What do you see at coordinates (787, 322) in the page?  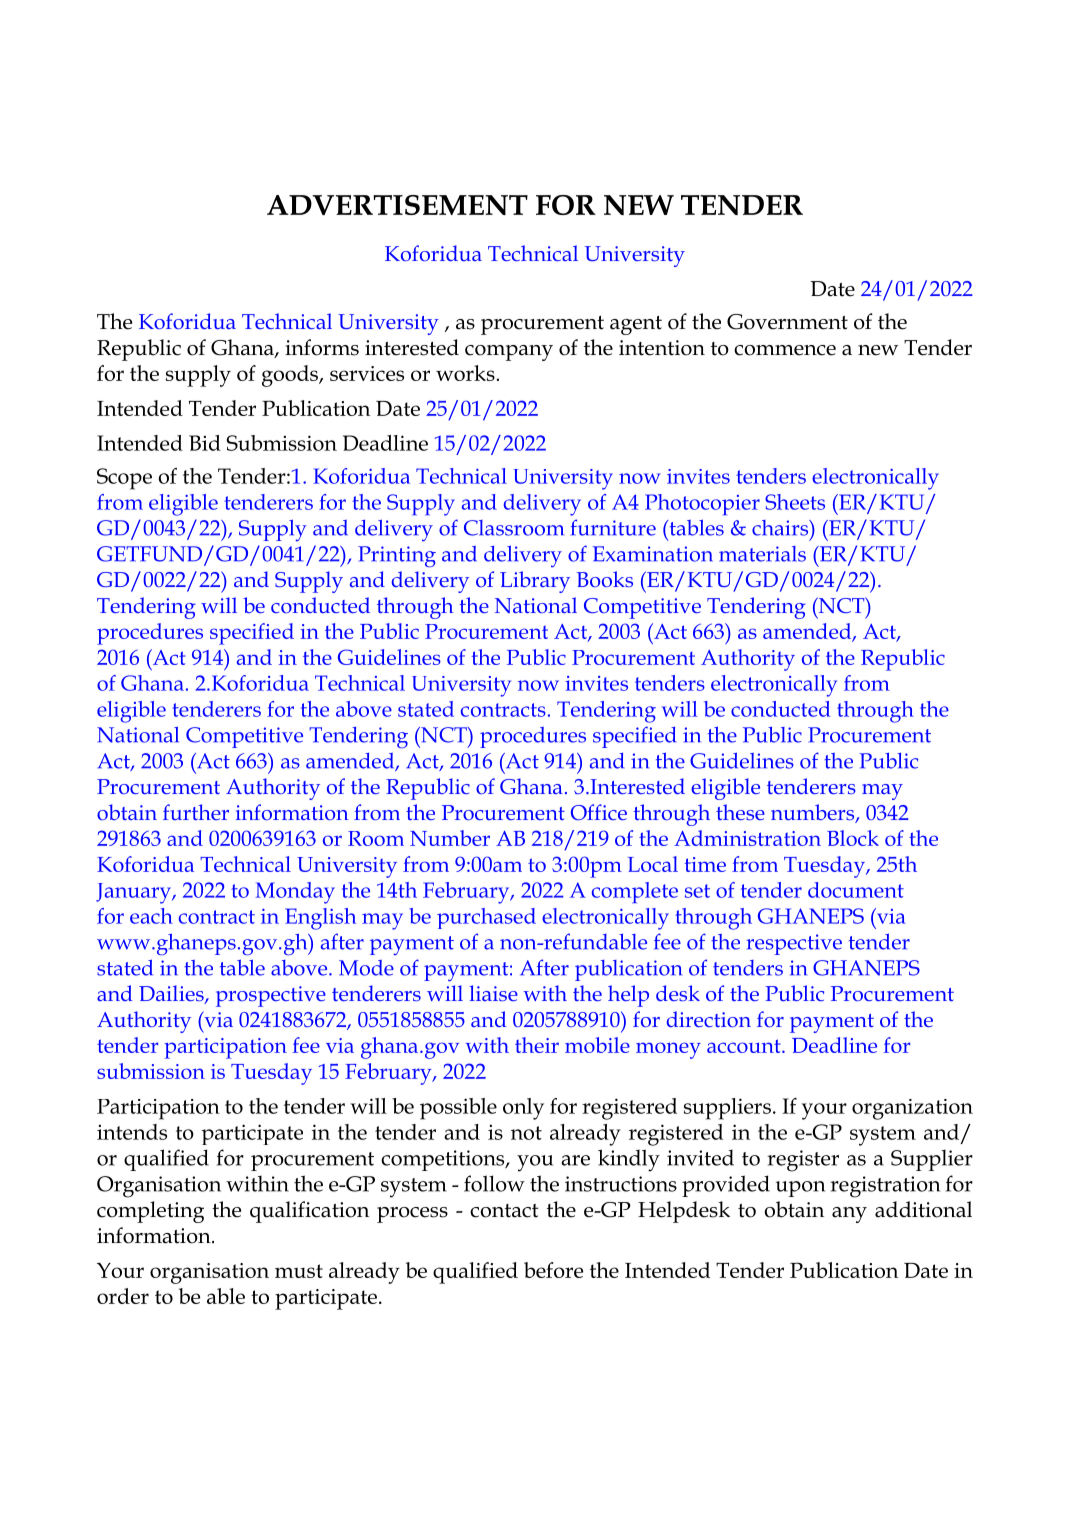 I see `Government` at bounding box center [787, 322].
